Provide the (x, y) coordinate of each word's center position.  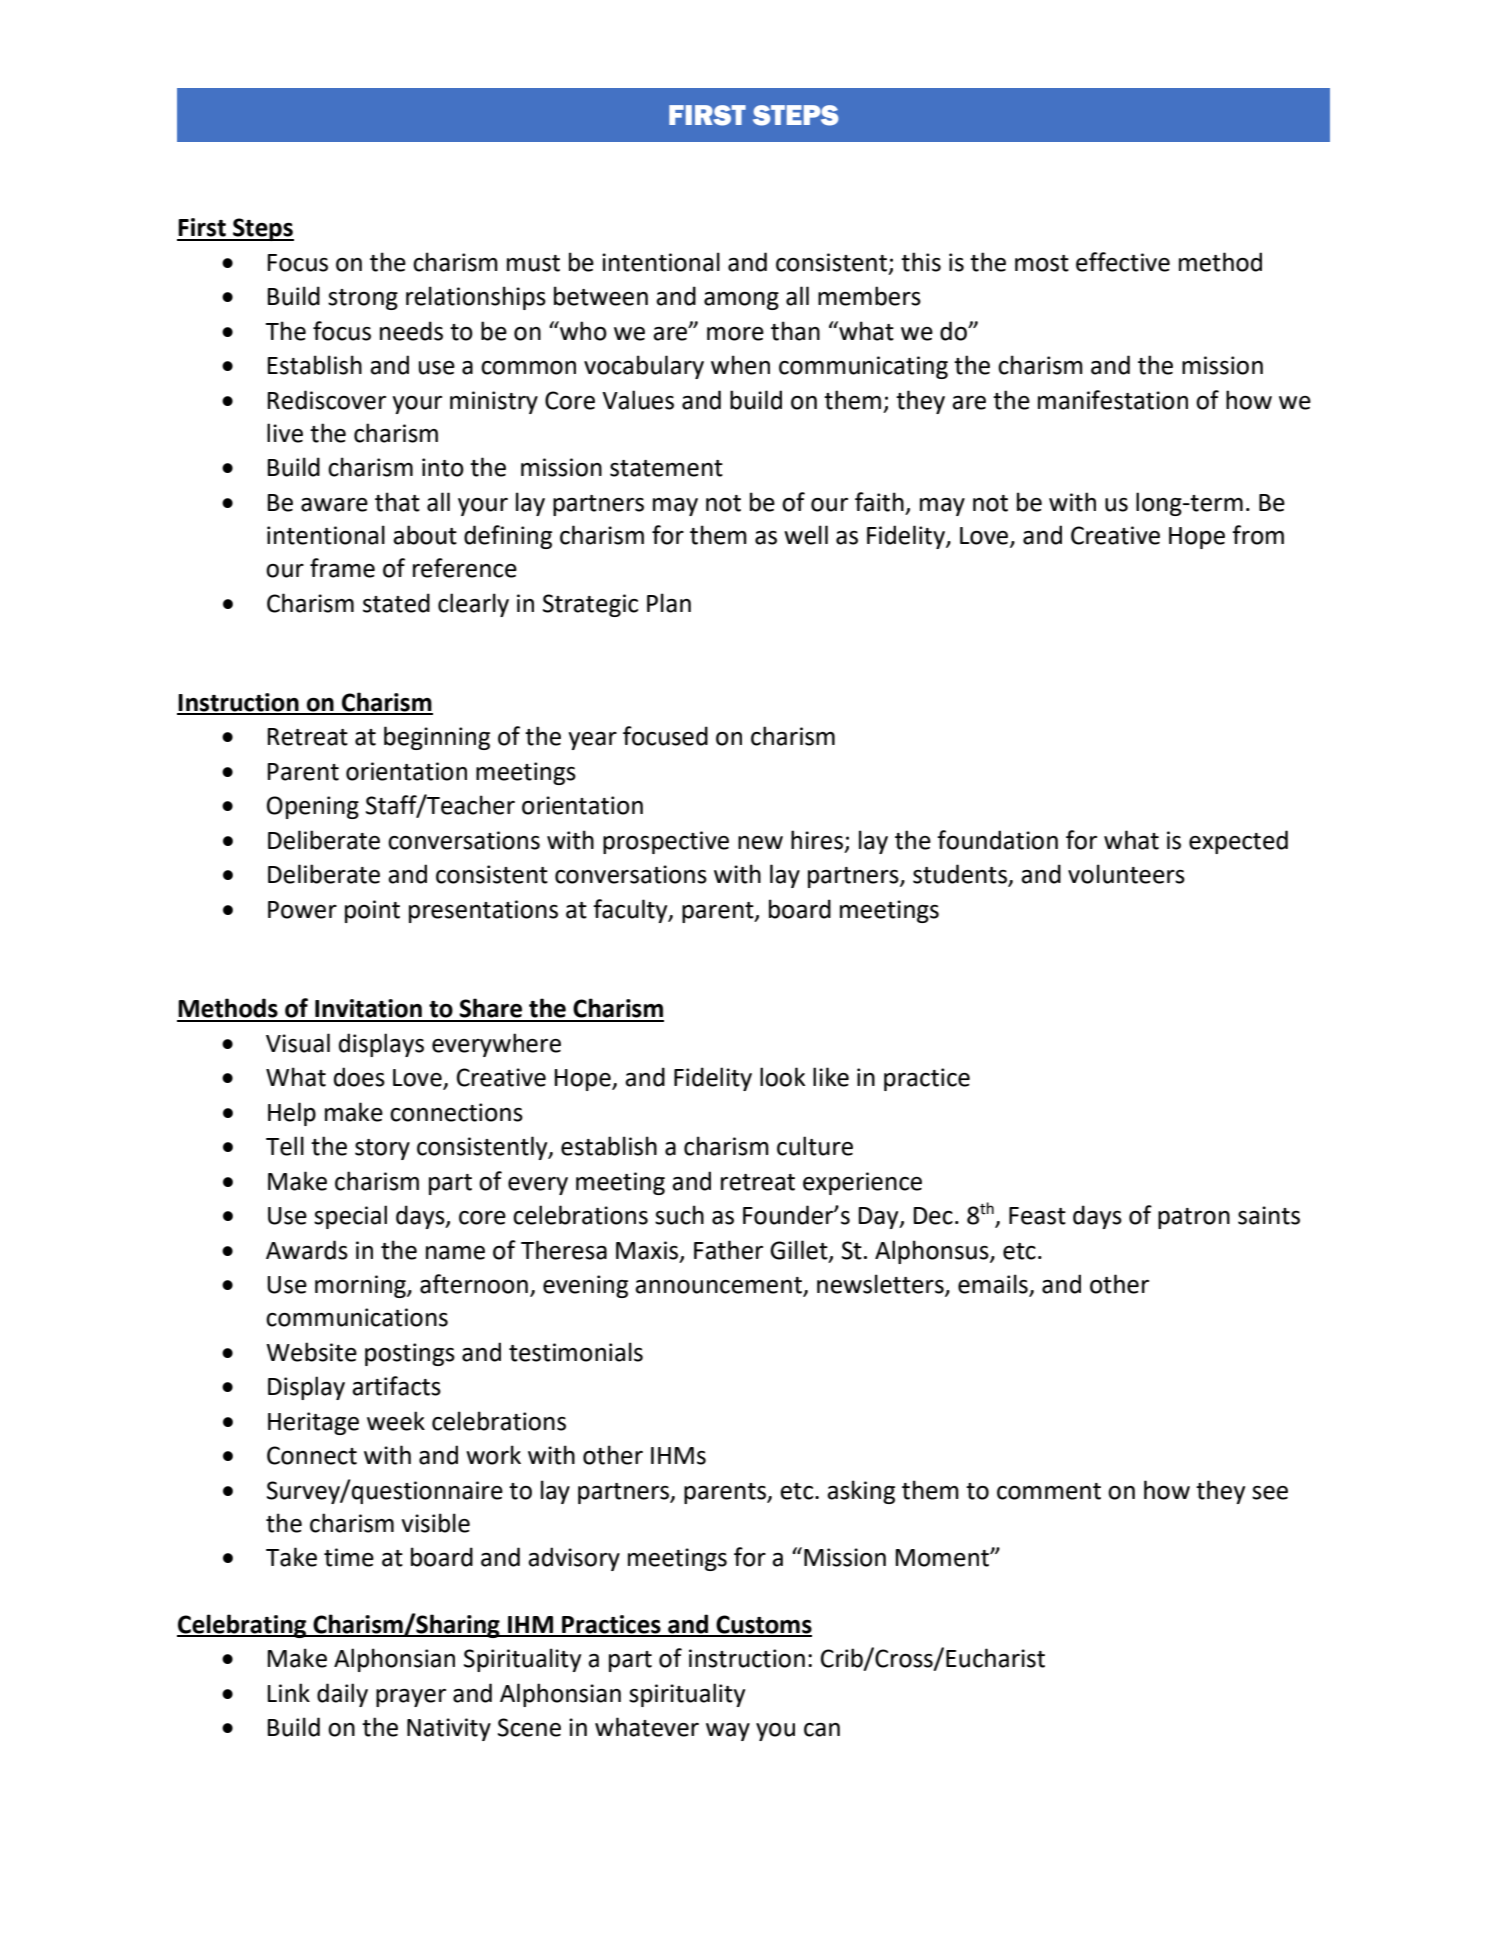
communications (357, 1317)
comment (1049, 1491)
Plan (669, 603)
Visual (298, 1043)
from (1258, 535)
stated (396, 603)
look (782, 1077)
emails (994, 1285)
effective (1123, 262)
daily (342, 1695)
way (728, 1732)
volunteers (1126, 874)
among (741, 301)
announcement (719, 1286)
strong (363, 299)
